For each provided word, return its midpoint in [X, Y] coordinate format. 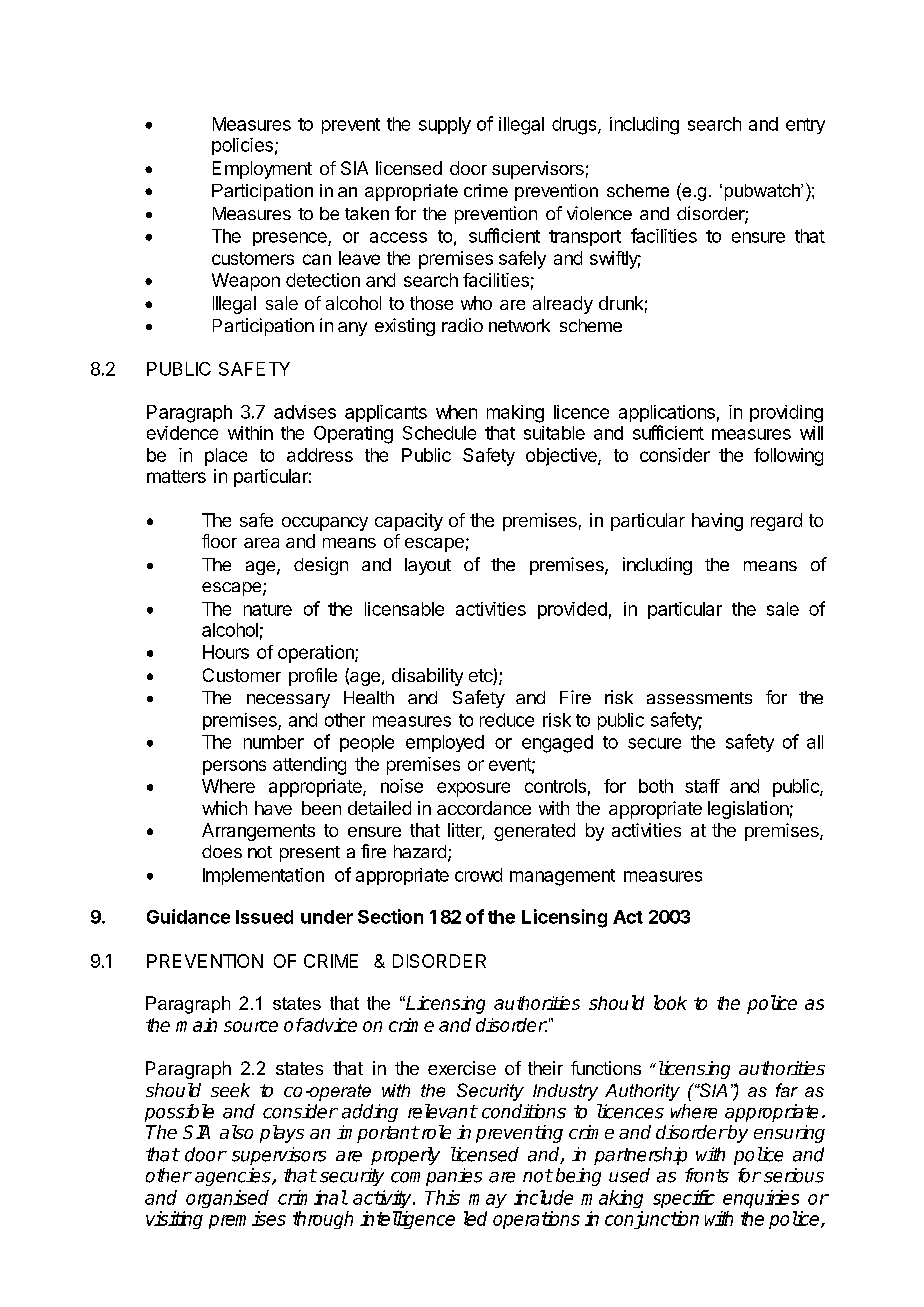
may [488, 1201]
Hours [226, 652]
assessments [699, 698]
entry [805, 126]
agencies [234, 1177]
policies [242, 146]
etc [481, 677]
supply [445, 125]
